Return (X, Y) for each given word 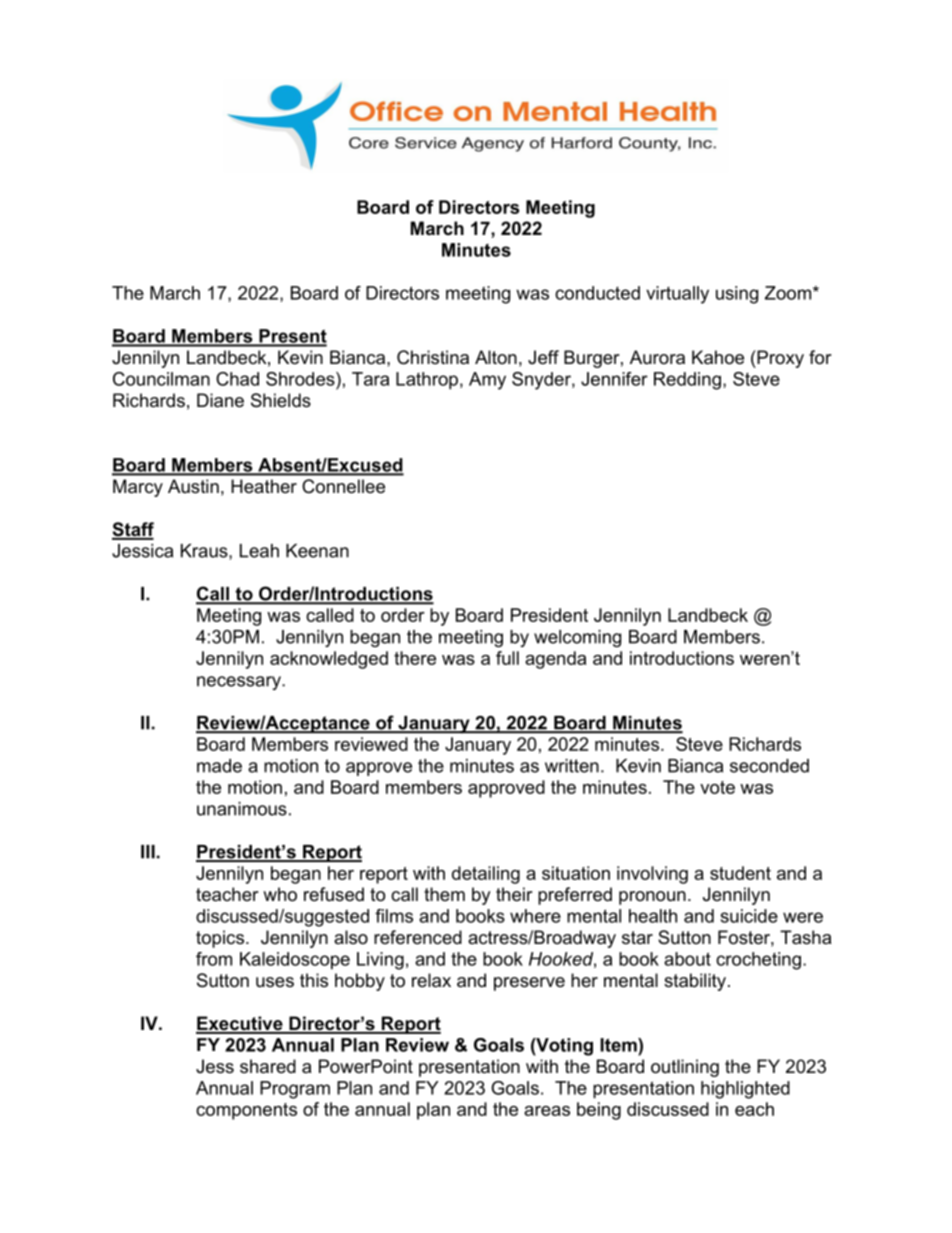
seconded (769, 766)
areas (547, 1111)
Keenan (317, 551)
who (280, 894)
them (444, 894)
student (740, 873)
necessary (240, 683)
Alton (496, 357)
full (507, 658)
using (737, 295)
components (246, 1111)
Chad (237, 379)
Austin (193, 486)
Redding (687, 381)
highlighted (745, 1090)
